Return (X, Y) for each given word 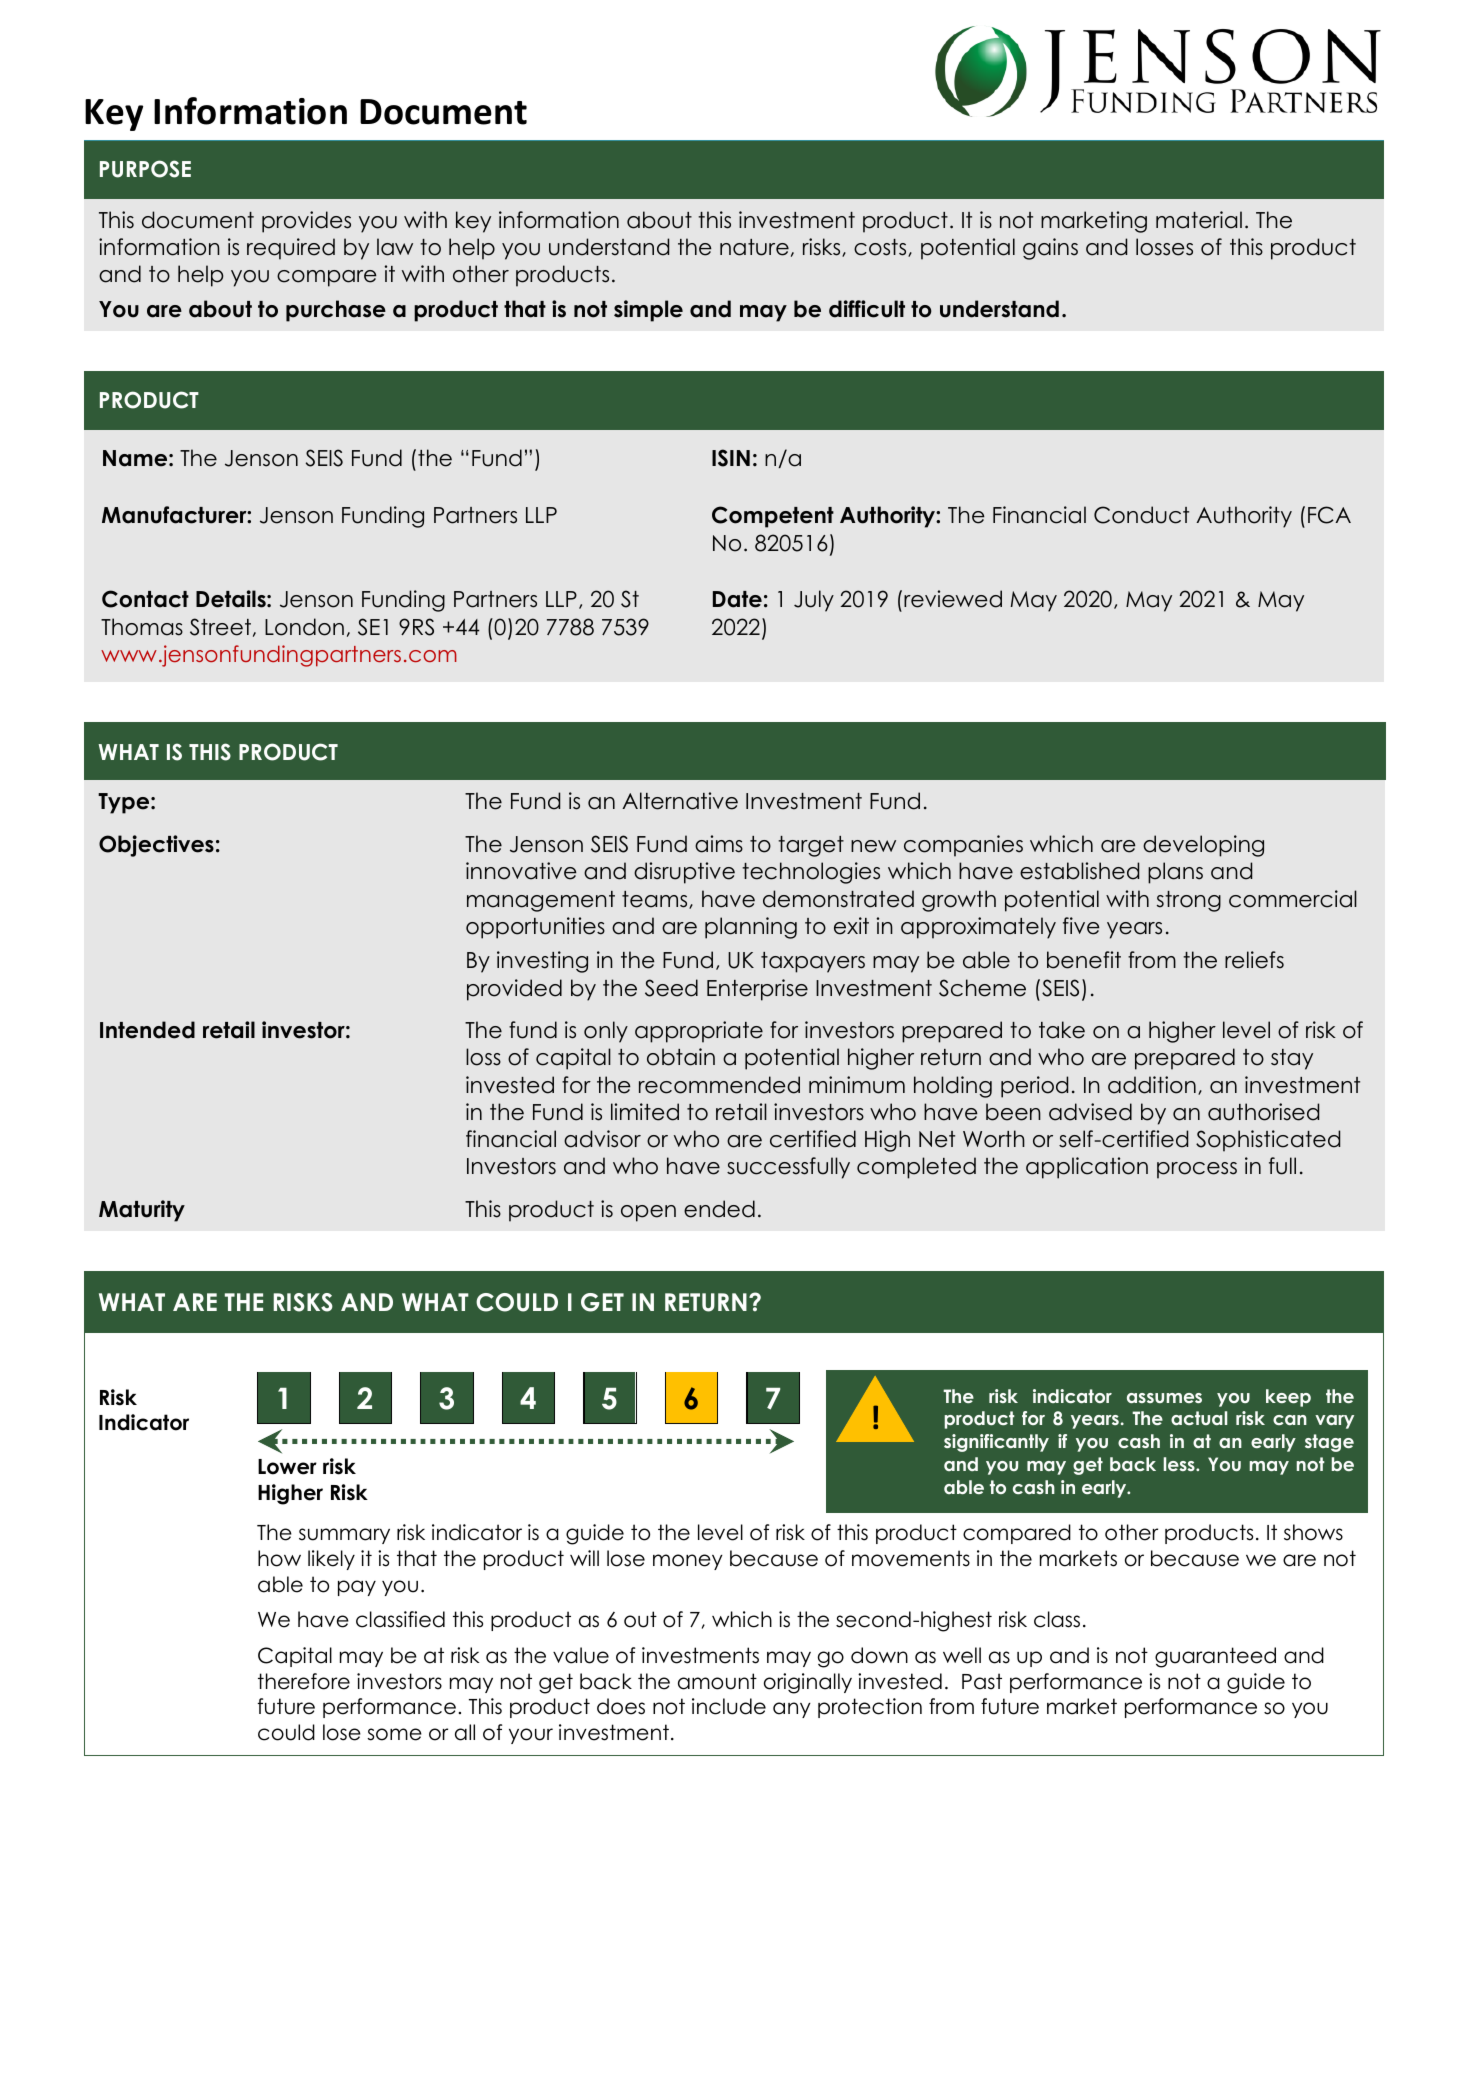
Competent (773, 517)
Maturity (142, 1211)
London (304, 627)
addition (1152, 1085)
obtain (681, 1057)
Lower (287, 1467)
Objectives (156, 846)
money (688, 1562)
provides (306, 222)
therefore (304, 1681)
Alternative (680, 801)
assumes (1164, 1398)
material (1199, 220)
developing (1203, 846)
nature (754, 247)
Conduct (1141, 515)
